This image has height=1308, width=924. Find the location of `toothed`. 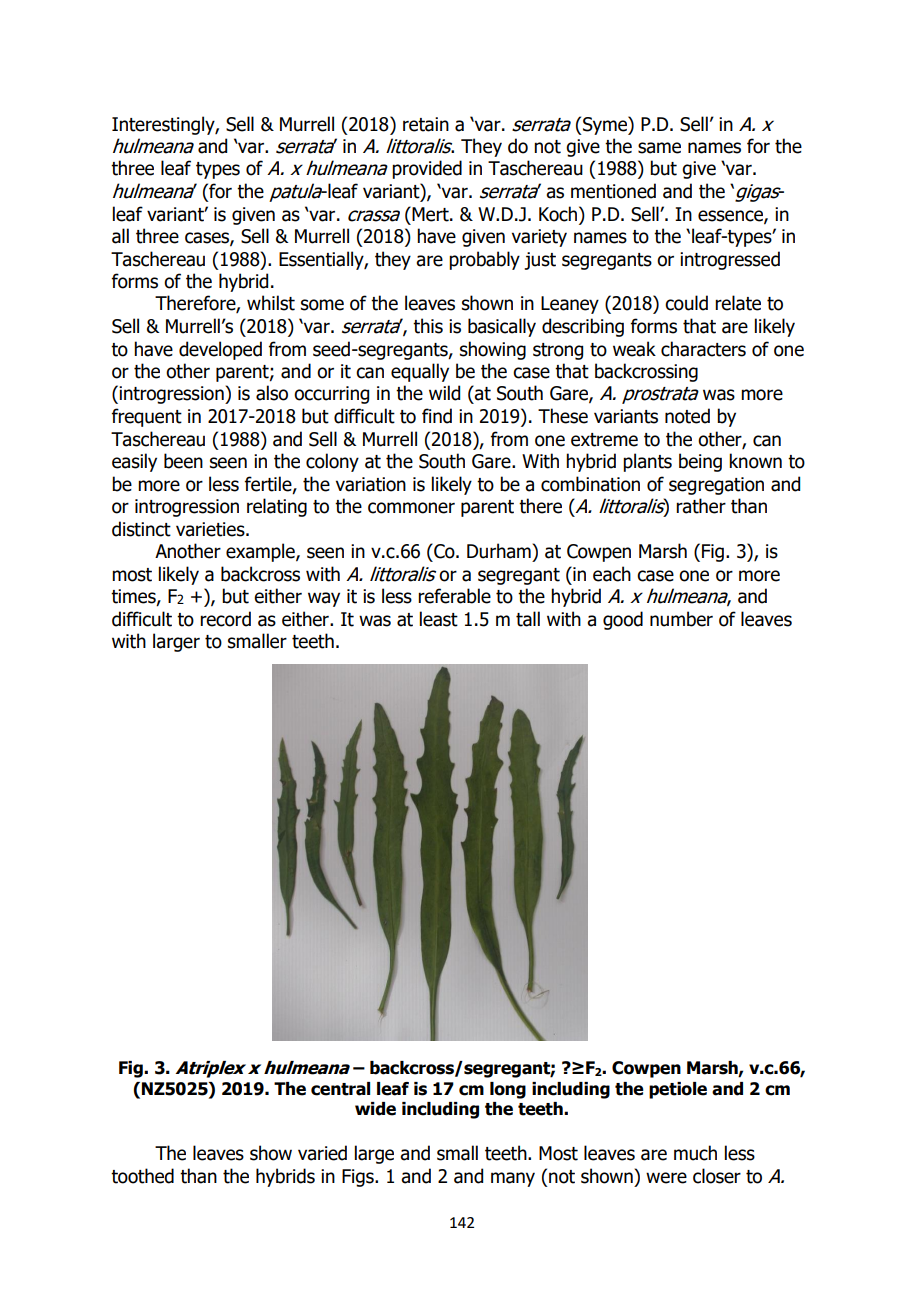

toothed is located at coordinates (142, 1176).
